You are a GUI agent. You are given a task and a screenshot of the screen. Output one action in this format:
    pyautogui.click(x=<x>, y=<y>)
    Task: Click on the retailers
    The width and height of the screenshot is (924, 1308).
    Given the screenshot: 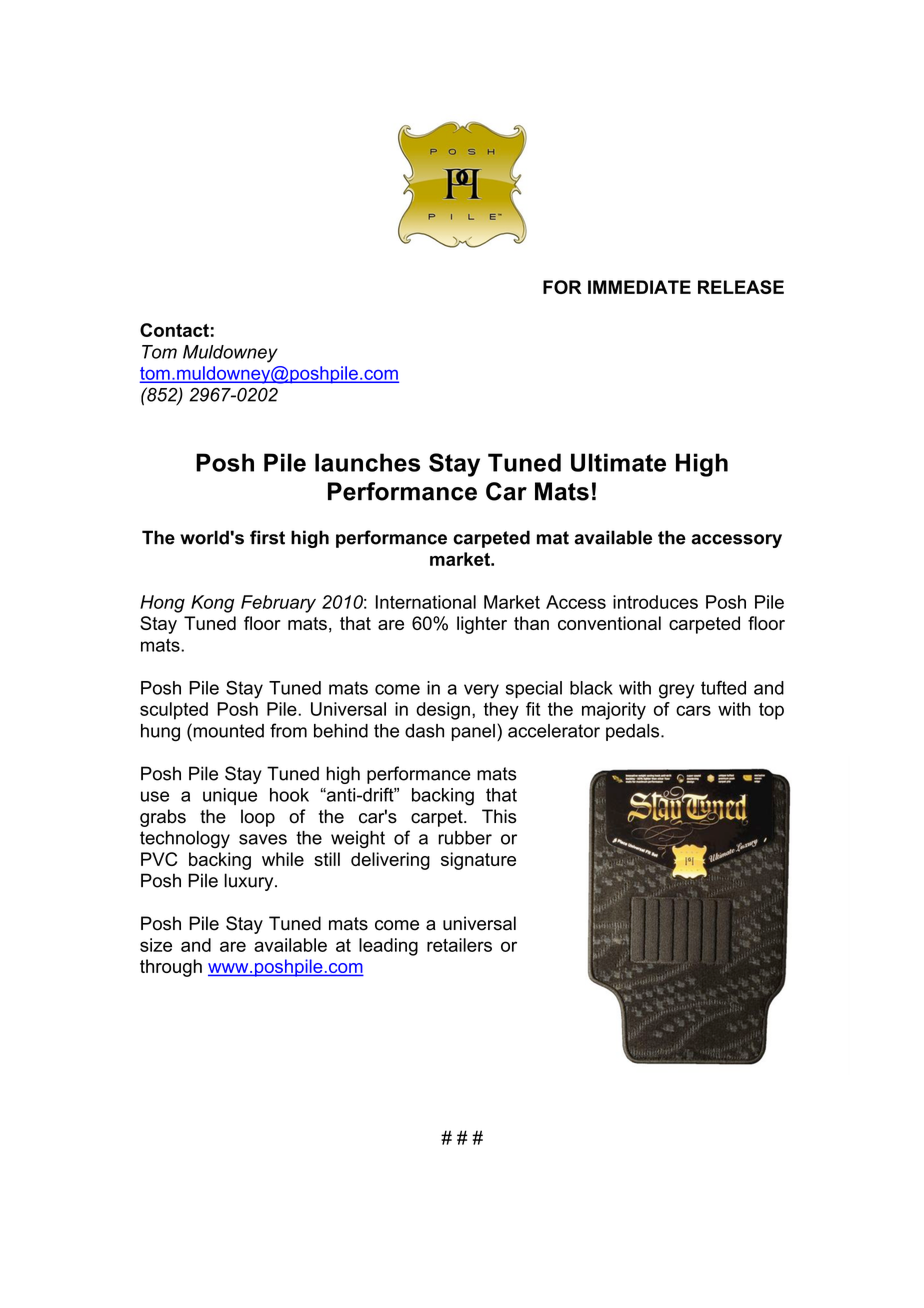 What is the action you would take?
    pyautogui.click(x=459, y=945)
